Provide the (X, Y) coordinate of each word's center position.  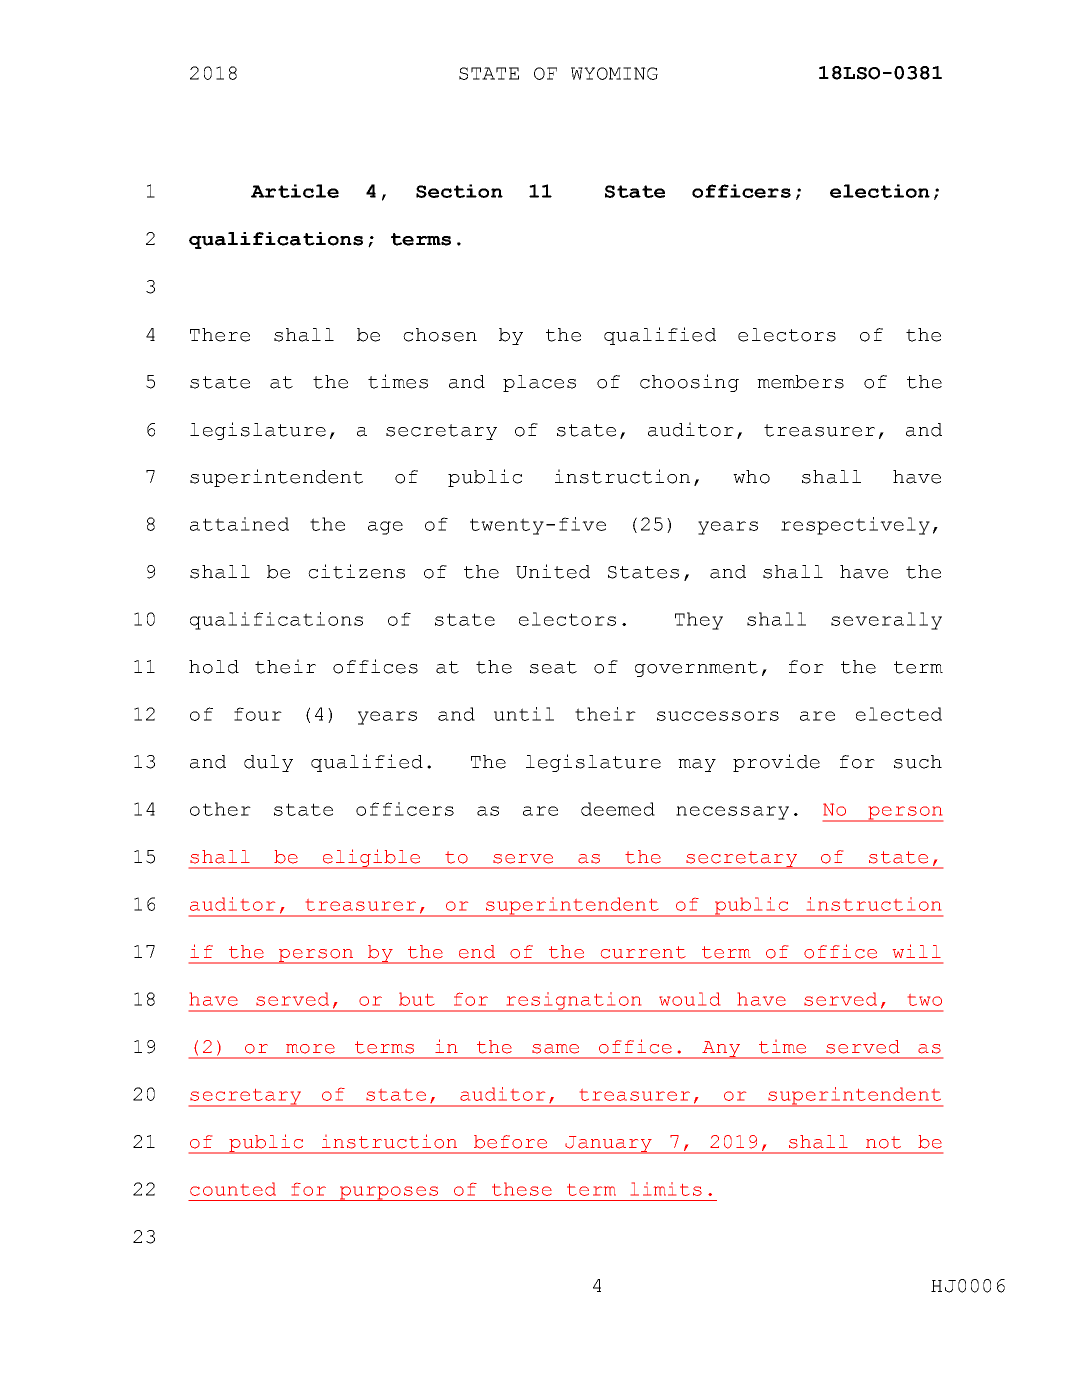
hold (214, 667)
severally (886, 621)
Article (295, 191)
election (880, 191)
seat (553, 667)
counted (233, 1189)
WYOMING (614, 73)
